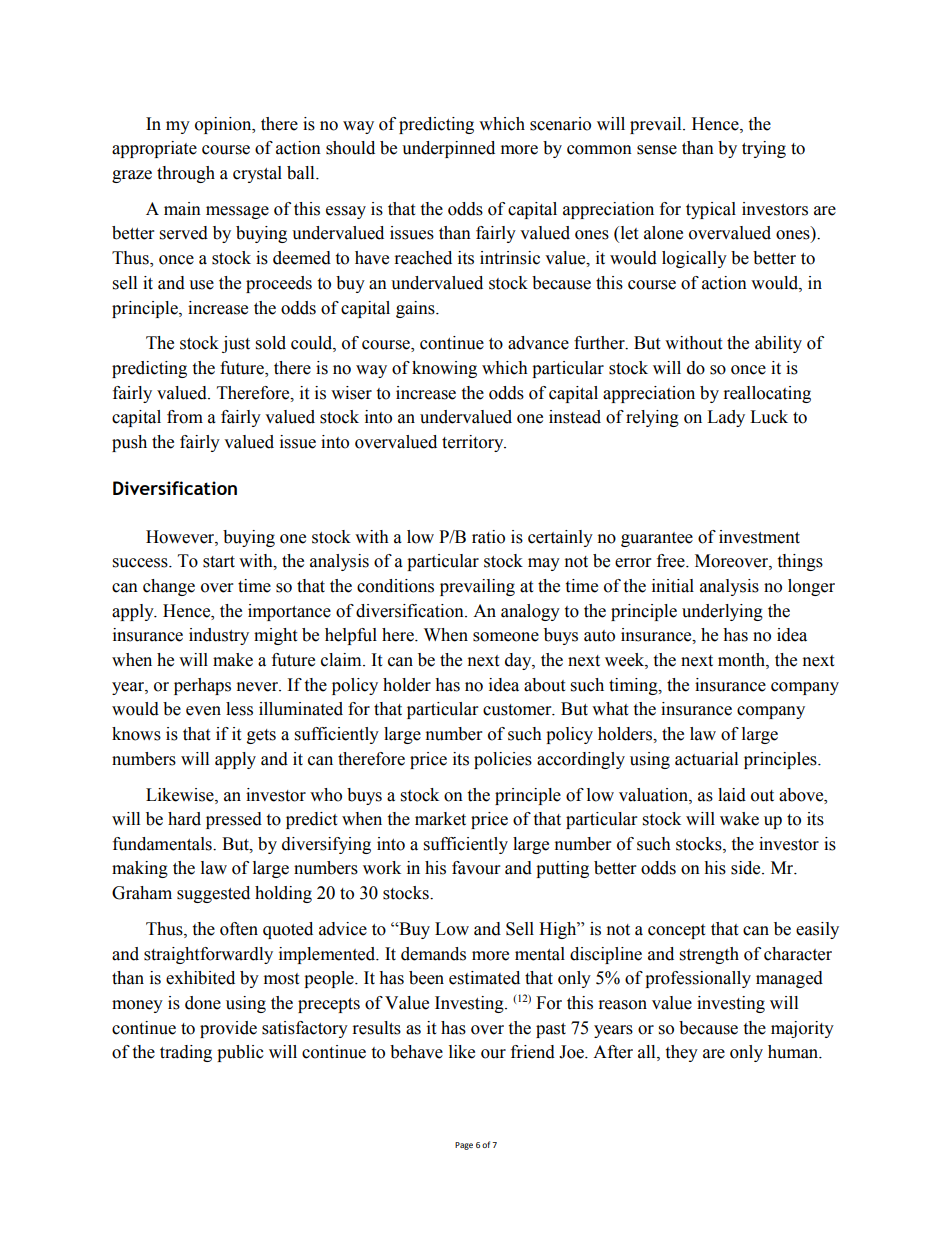 The image size is (952, 1233). I want to click on Page, so click(464, 1146).
